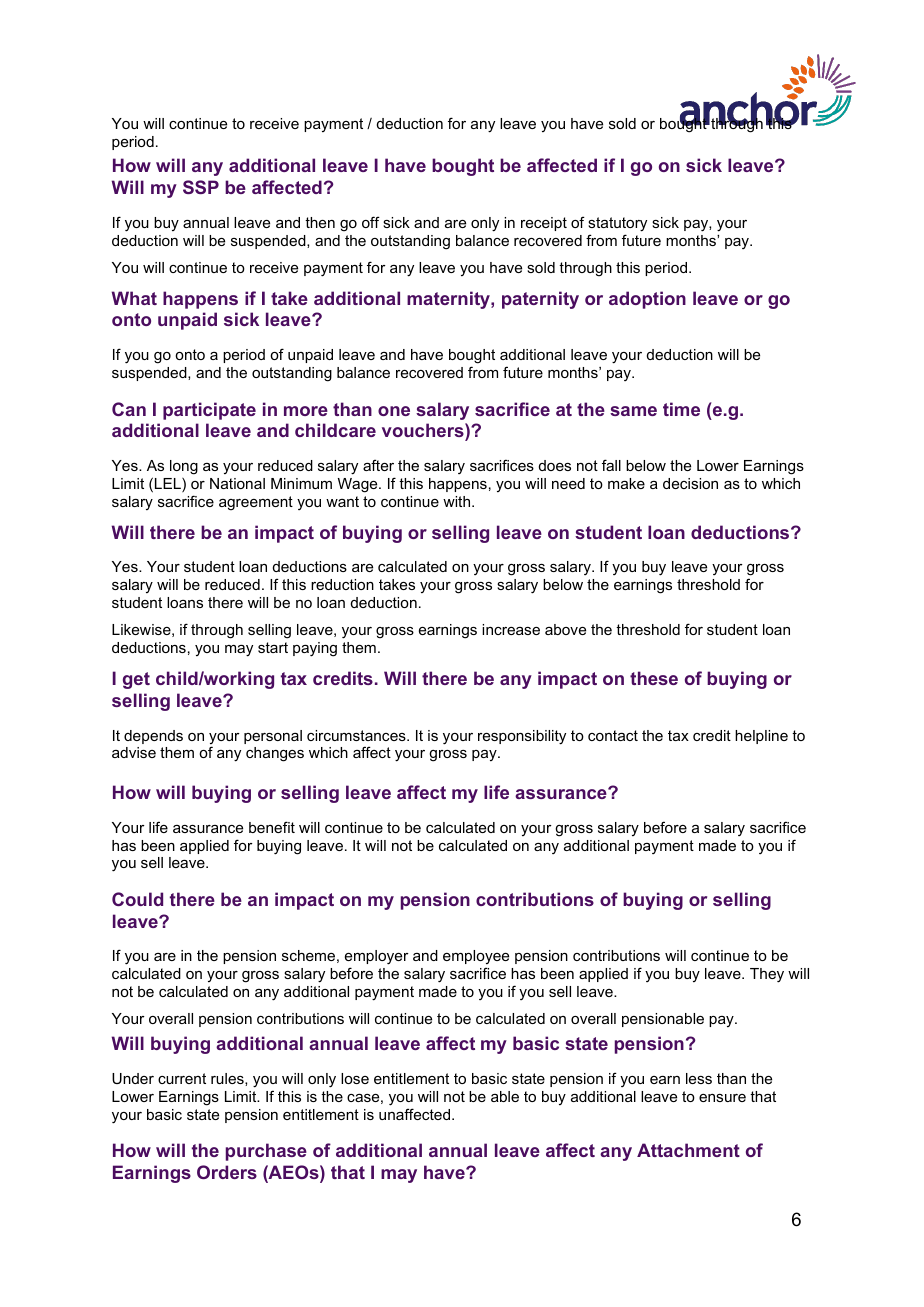 This screenshot has height=1307, width=924. I want to click on these, so click(654, 678).
